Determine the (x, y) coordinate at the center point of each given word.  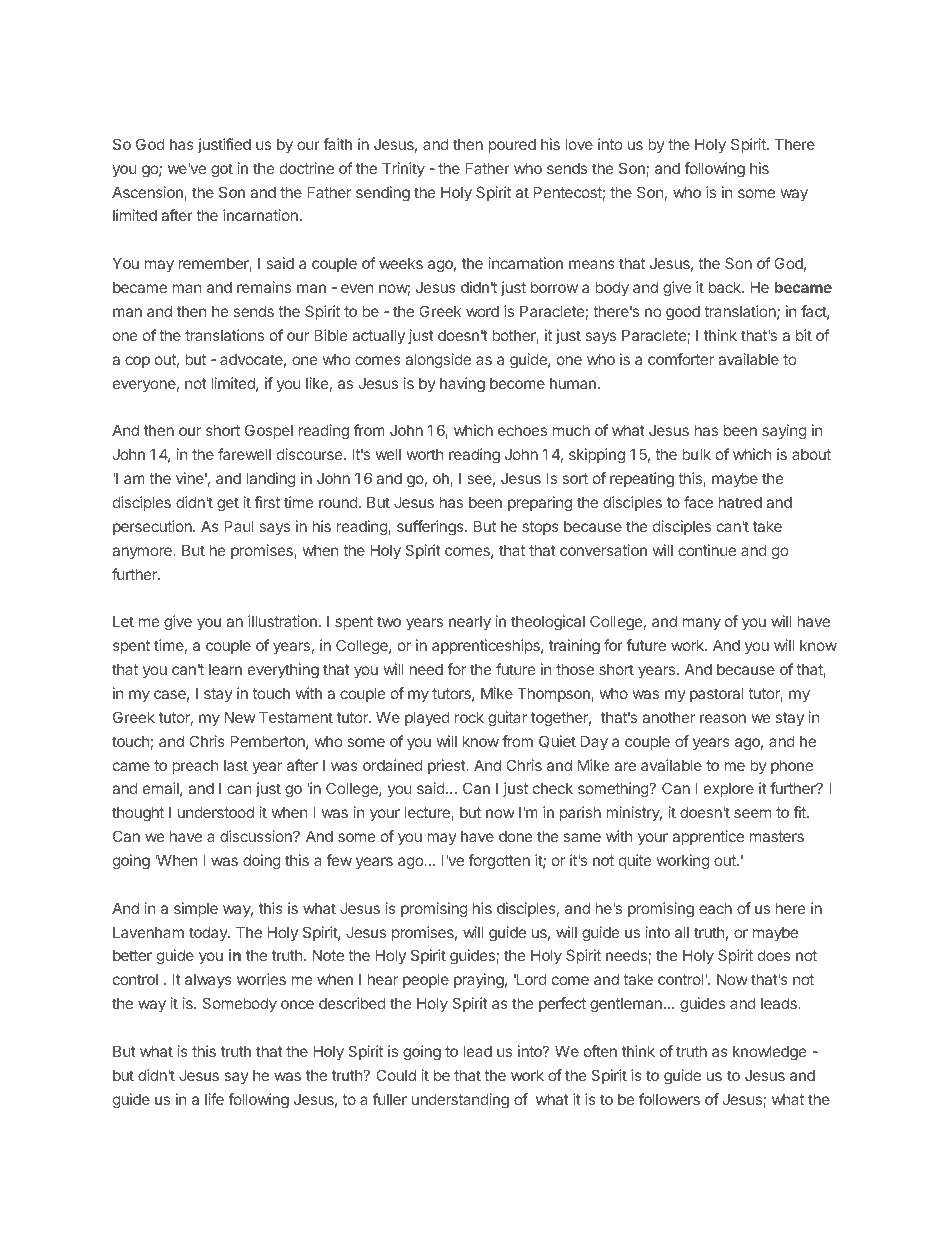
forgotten (499, 862)
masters (777, 836)
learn (225, 669)
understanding (460, 1101)
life (214, 1099)
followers (669, 1099)
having (462, 385)
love (579, 144)
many (702, 624)
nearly (470, 623)
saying (784, 432)
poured (512, 146)
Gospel (269, 431)
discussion (257, 836)
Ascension (148, 193)
